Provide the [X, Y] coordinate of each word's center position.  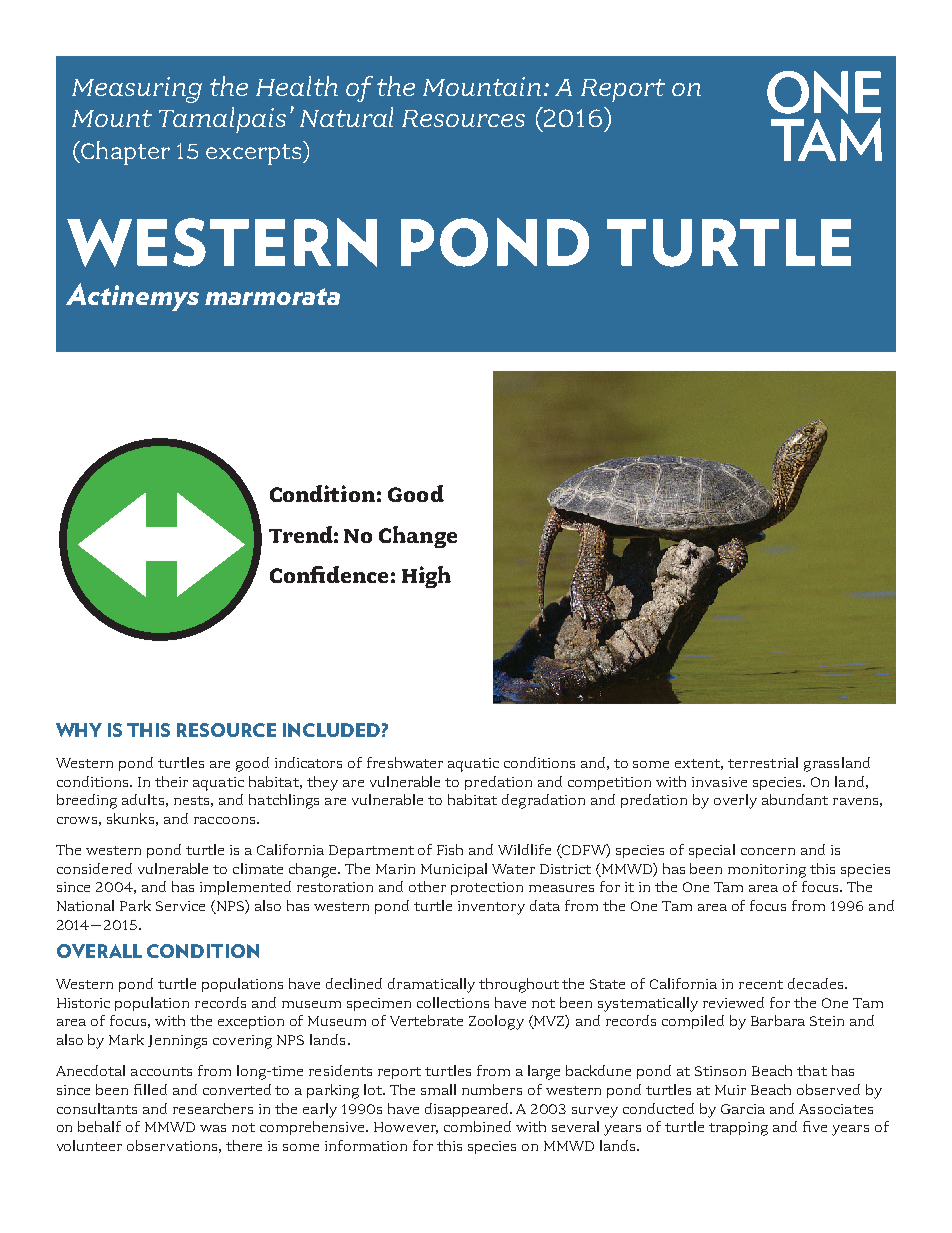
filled [150, 1089]
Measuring [137, 90]
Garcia [743, 1109]
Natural [346, 117]
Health [297, 86]
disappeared [468, 1110]
